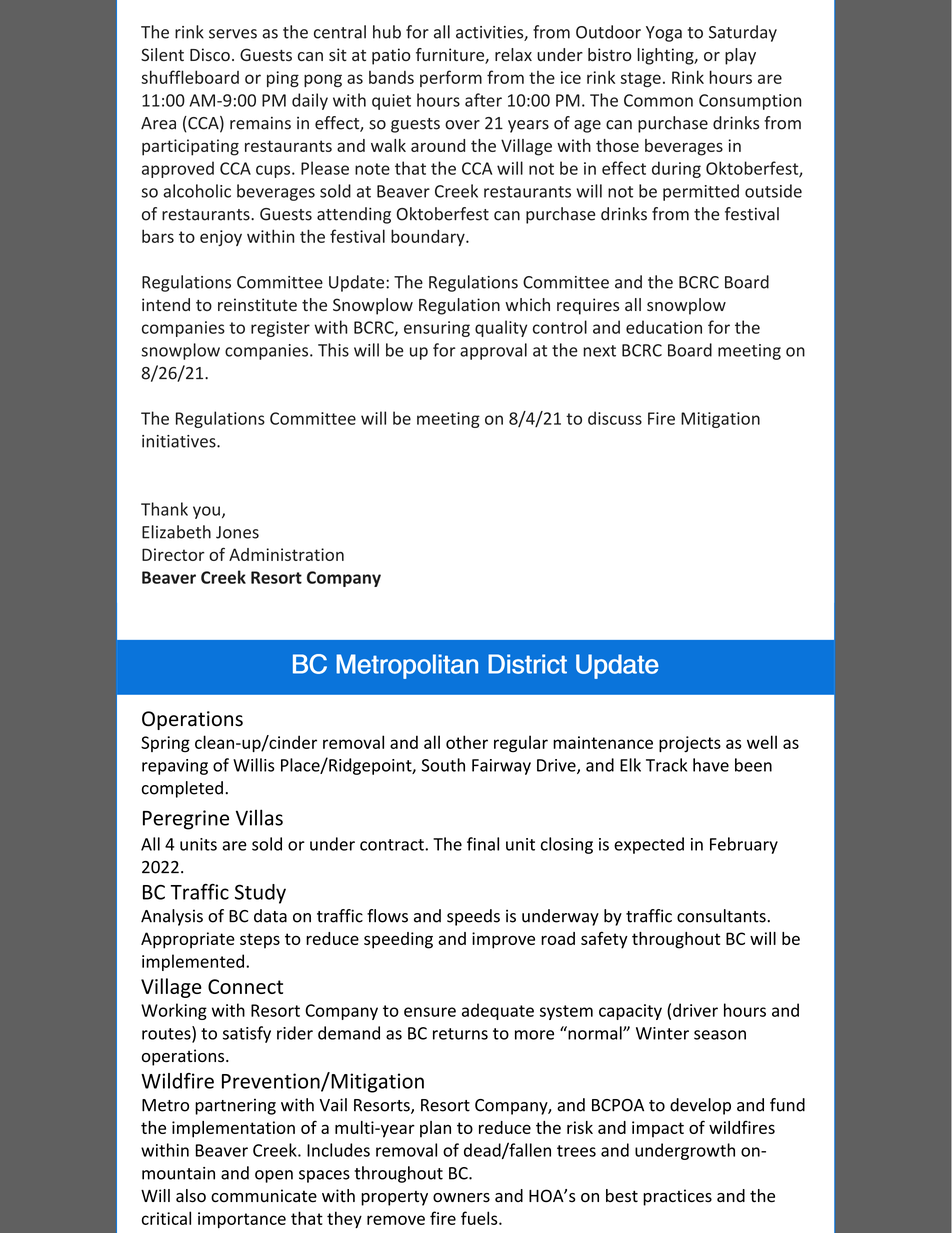  Describe the element at coordinates (210, 54) in the screenshot. I see `Disco` at that location.
